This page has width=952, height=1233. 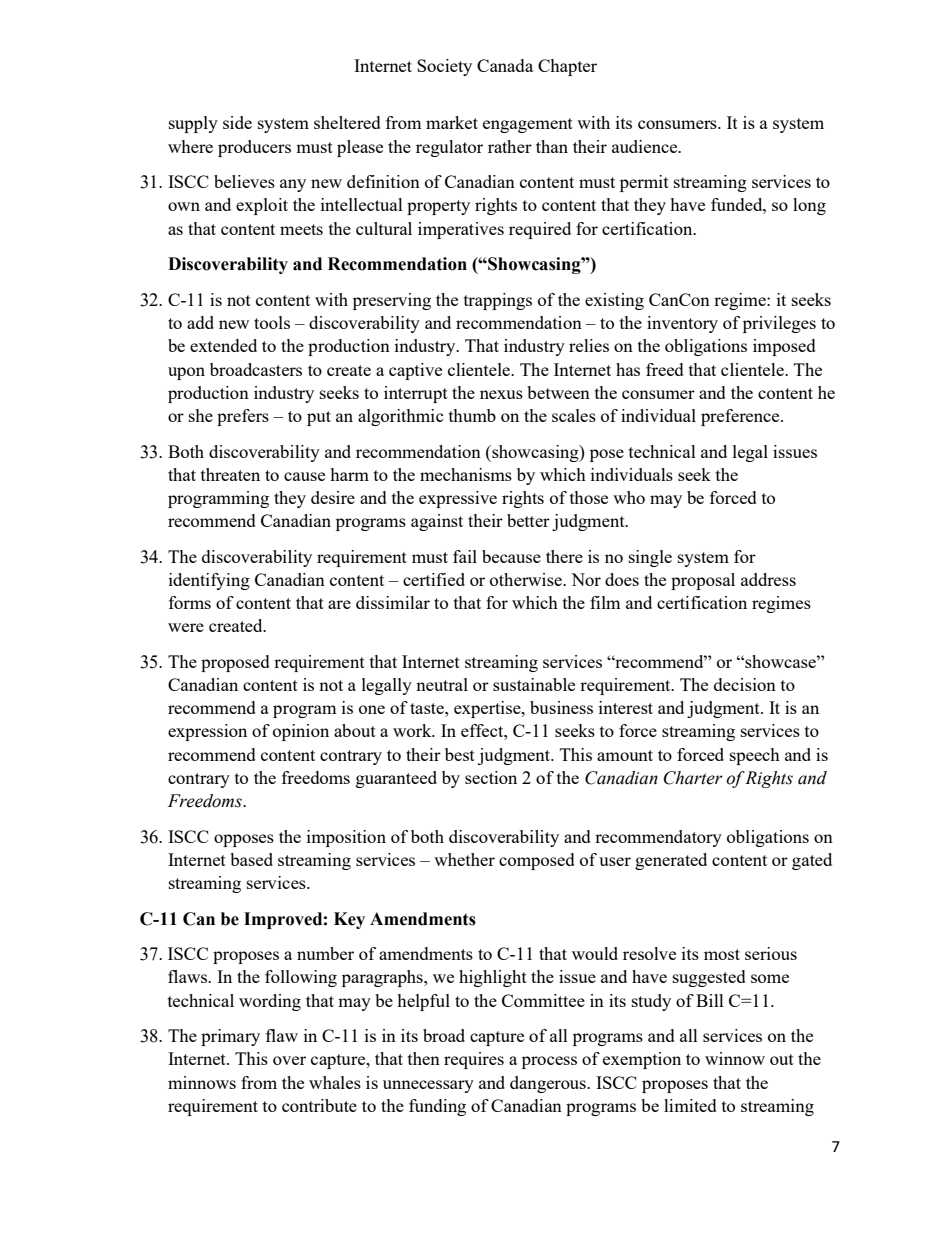 What do you see at coordinates (474, 1060) in the page?
I see `requires` at bounding box center [474, 1060].
